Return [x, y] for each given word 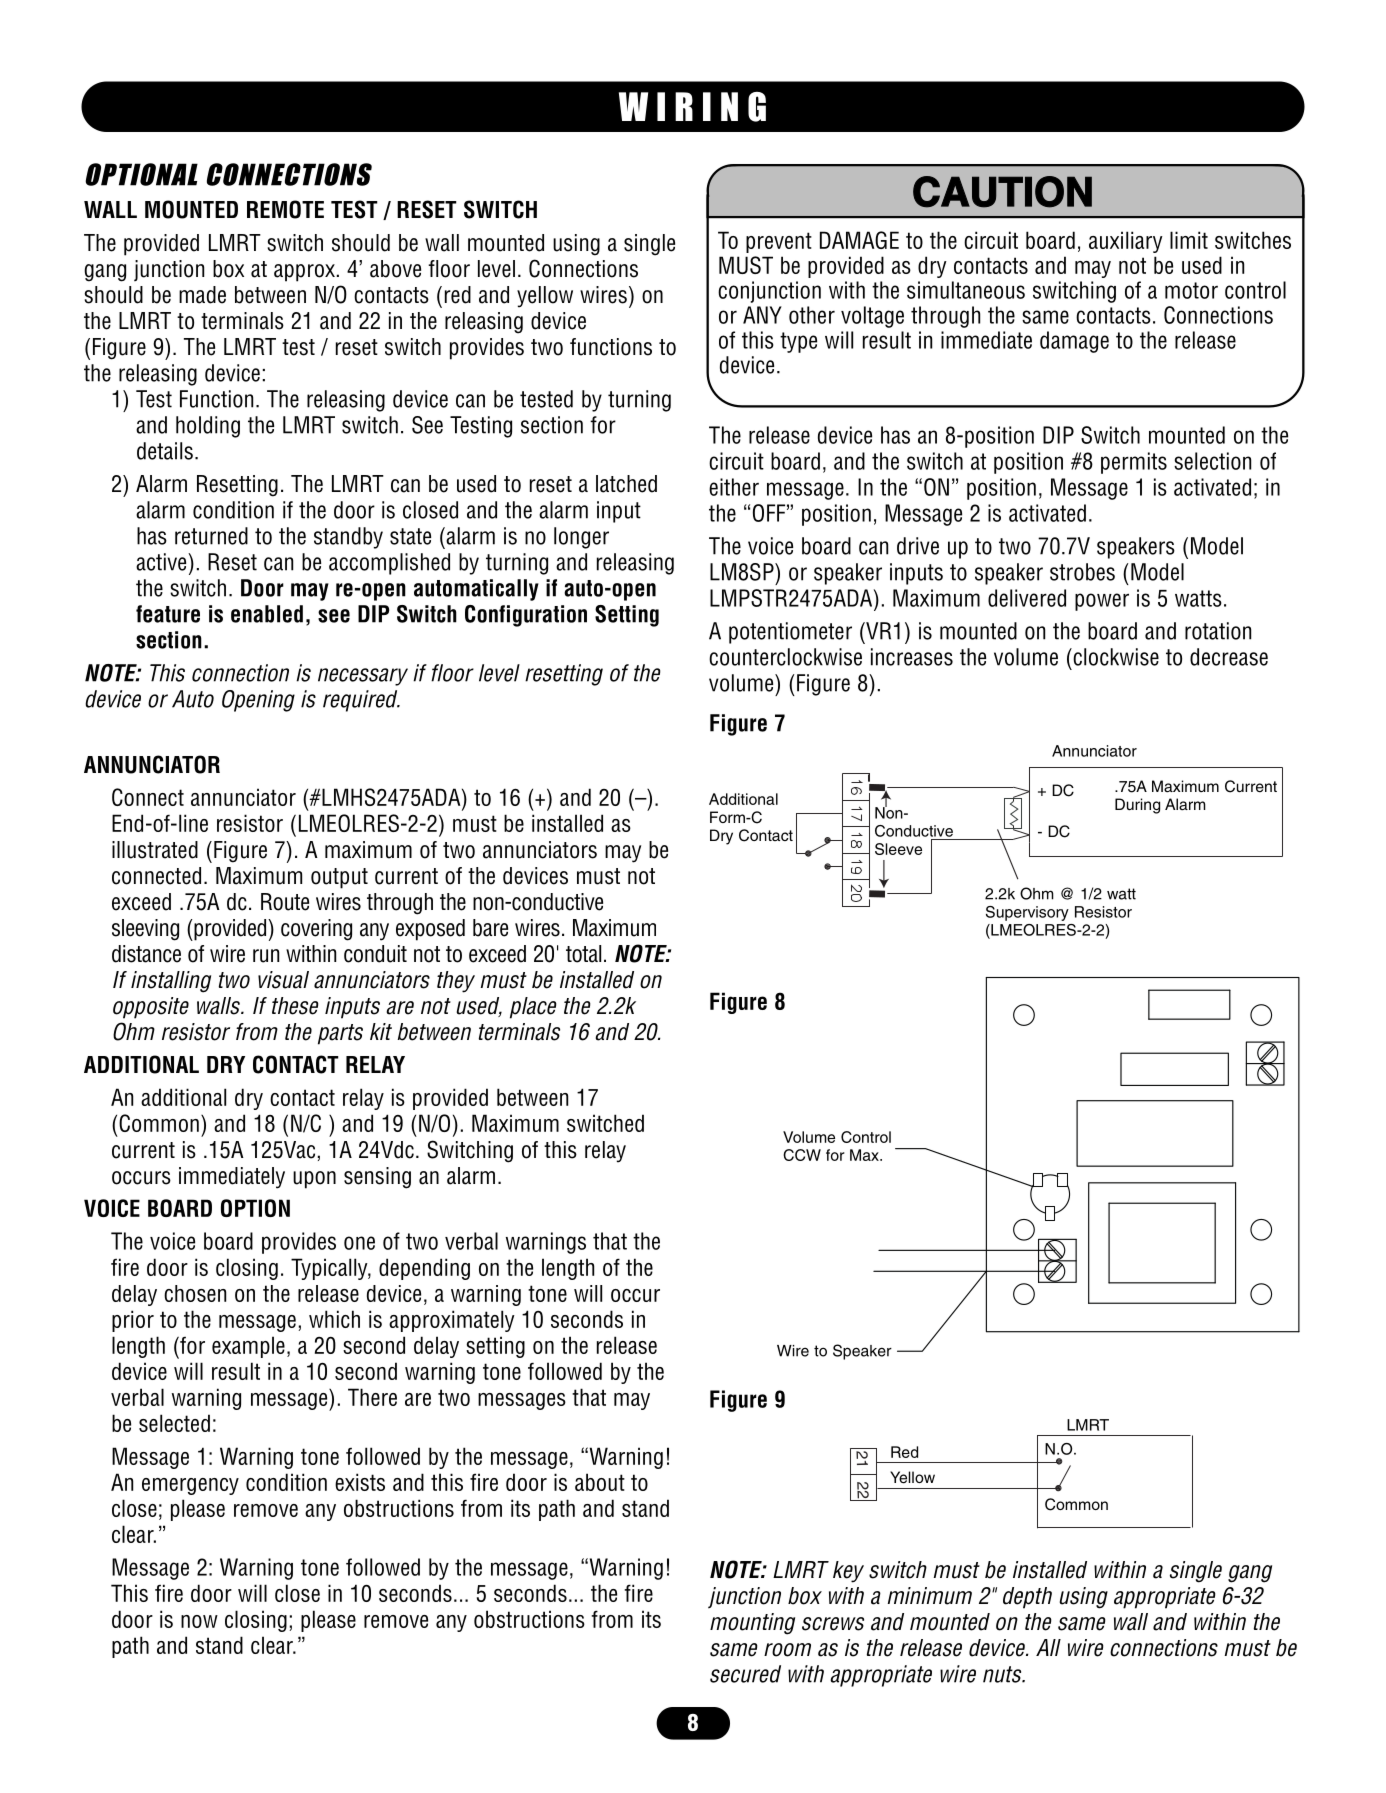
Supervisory [1027, 913]
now [199, 1621]
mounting [752, 1624]
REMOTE [285, 209]
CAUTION [1002, 192]
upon [314, 1180]
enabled [267, 614]
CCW [802, 1155]
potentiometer [790, 633]
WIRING [692, 107]
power [1102, 602]
